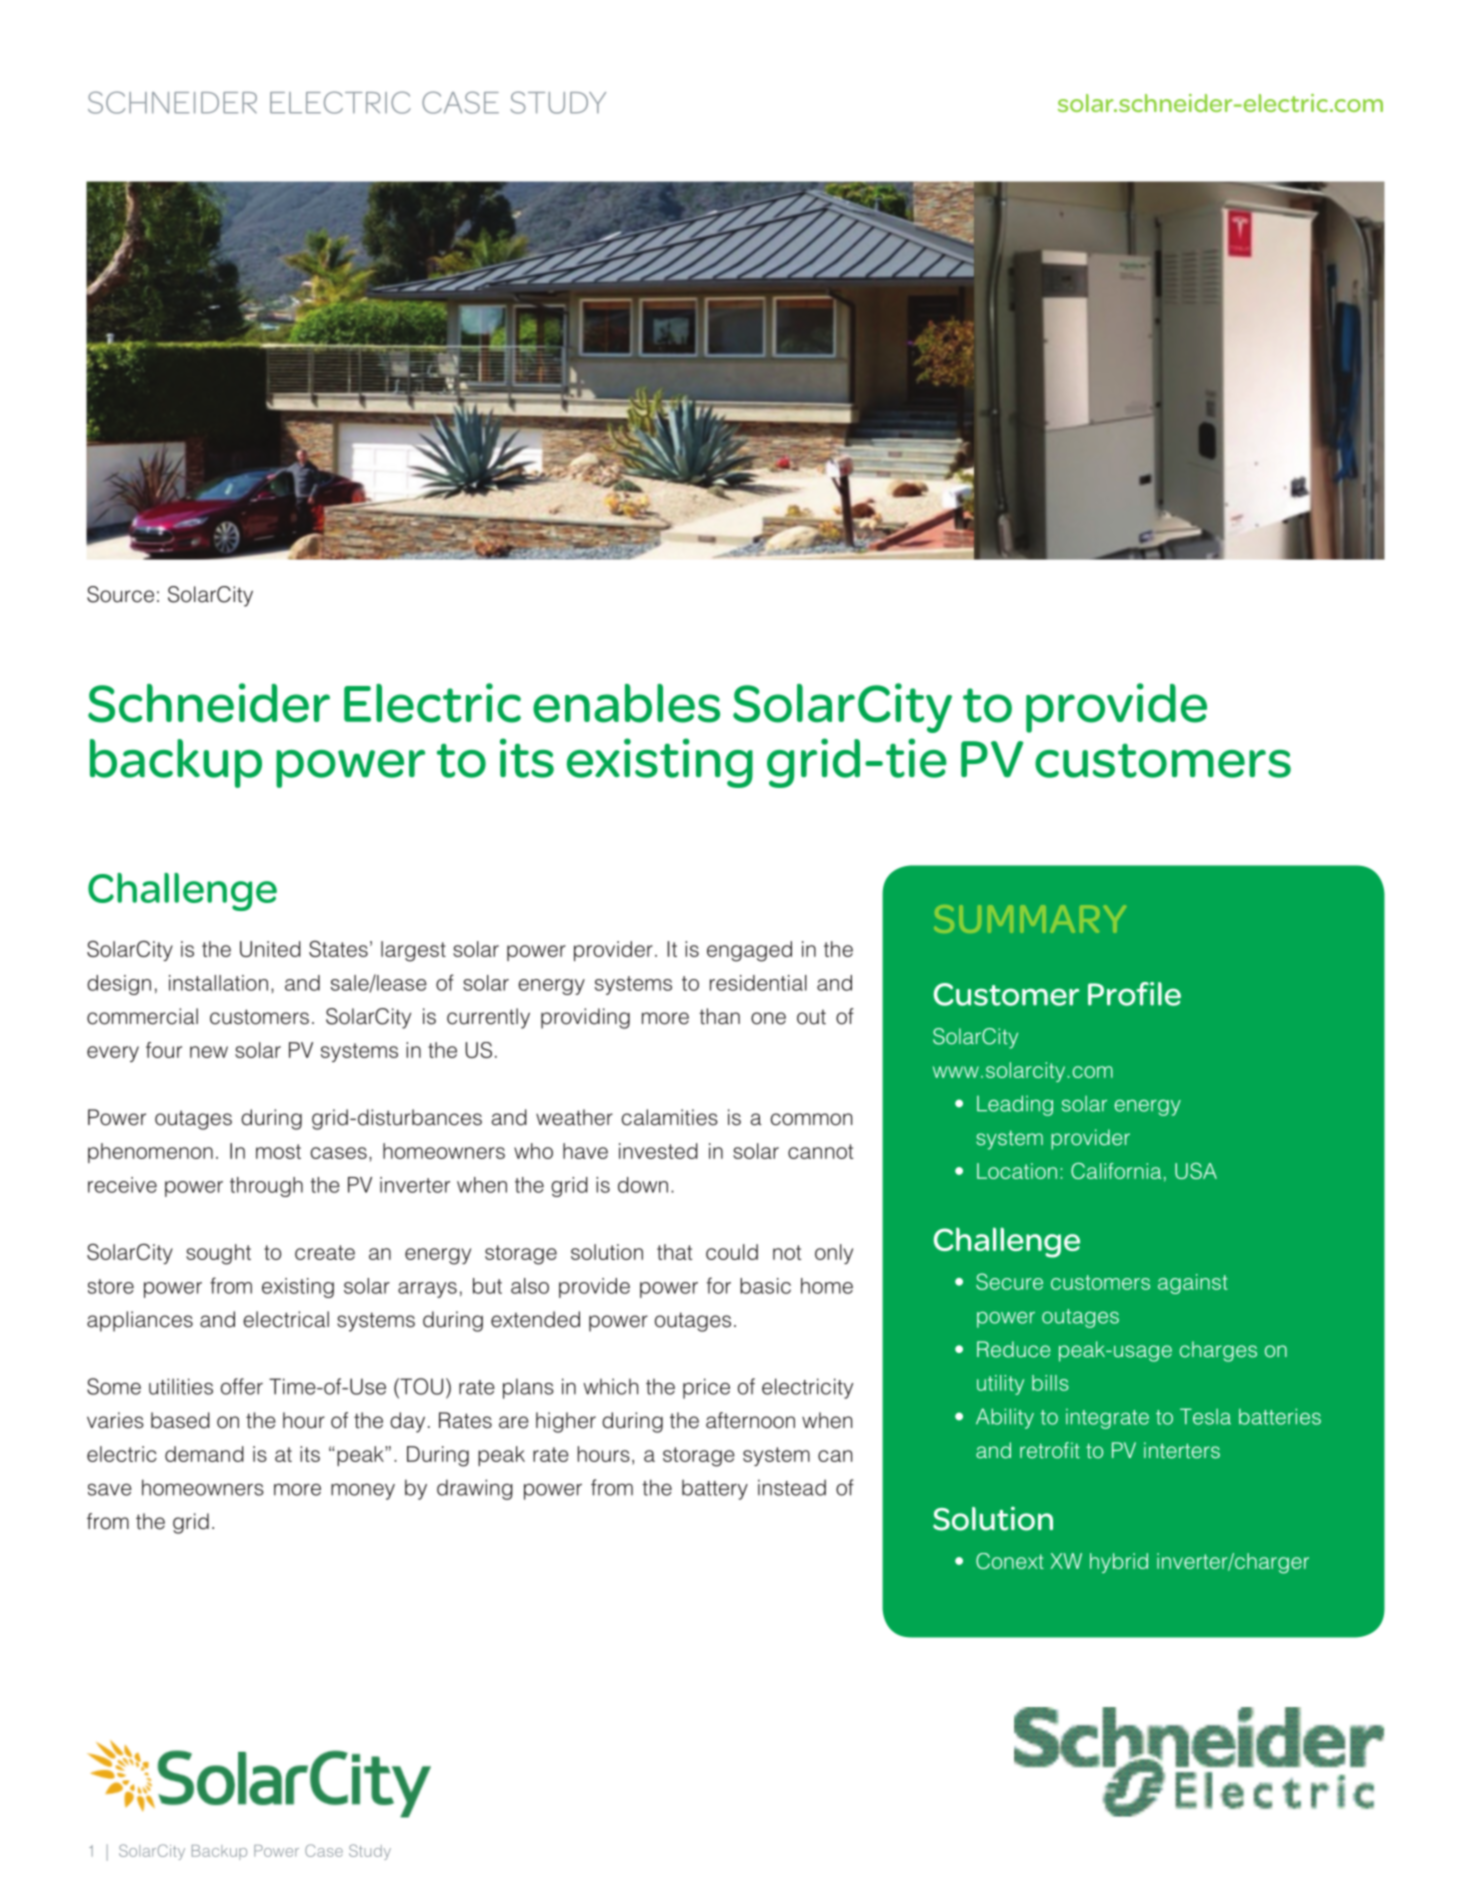  I want to click on Leading, so click(1015, 1105).
